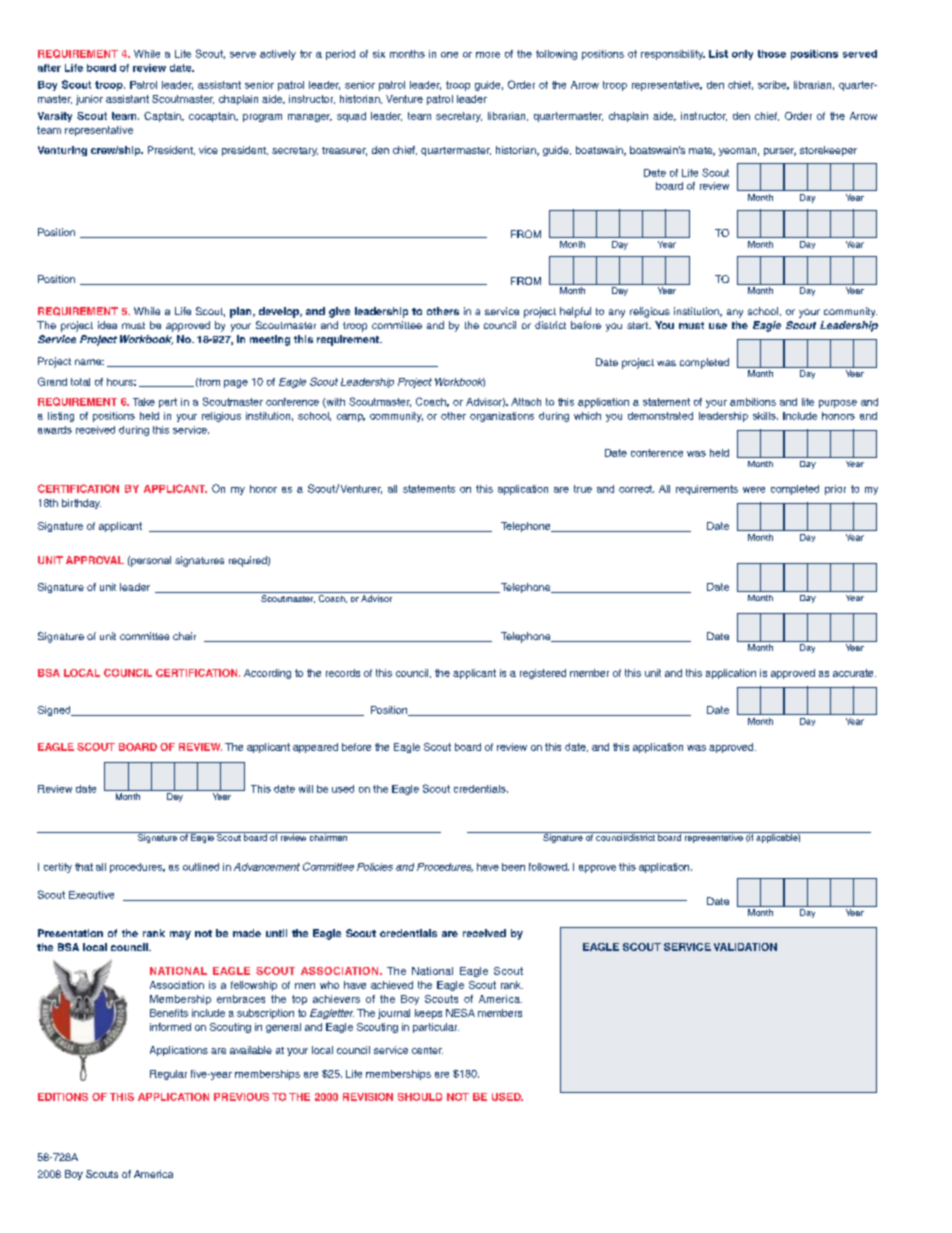 The height and width of the screenshot is (1233, 952). Describe the element at coordinates (168, 1075) in the screenshot. I see `Regular` at that location.
